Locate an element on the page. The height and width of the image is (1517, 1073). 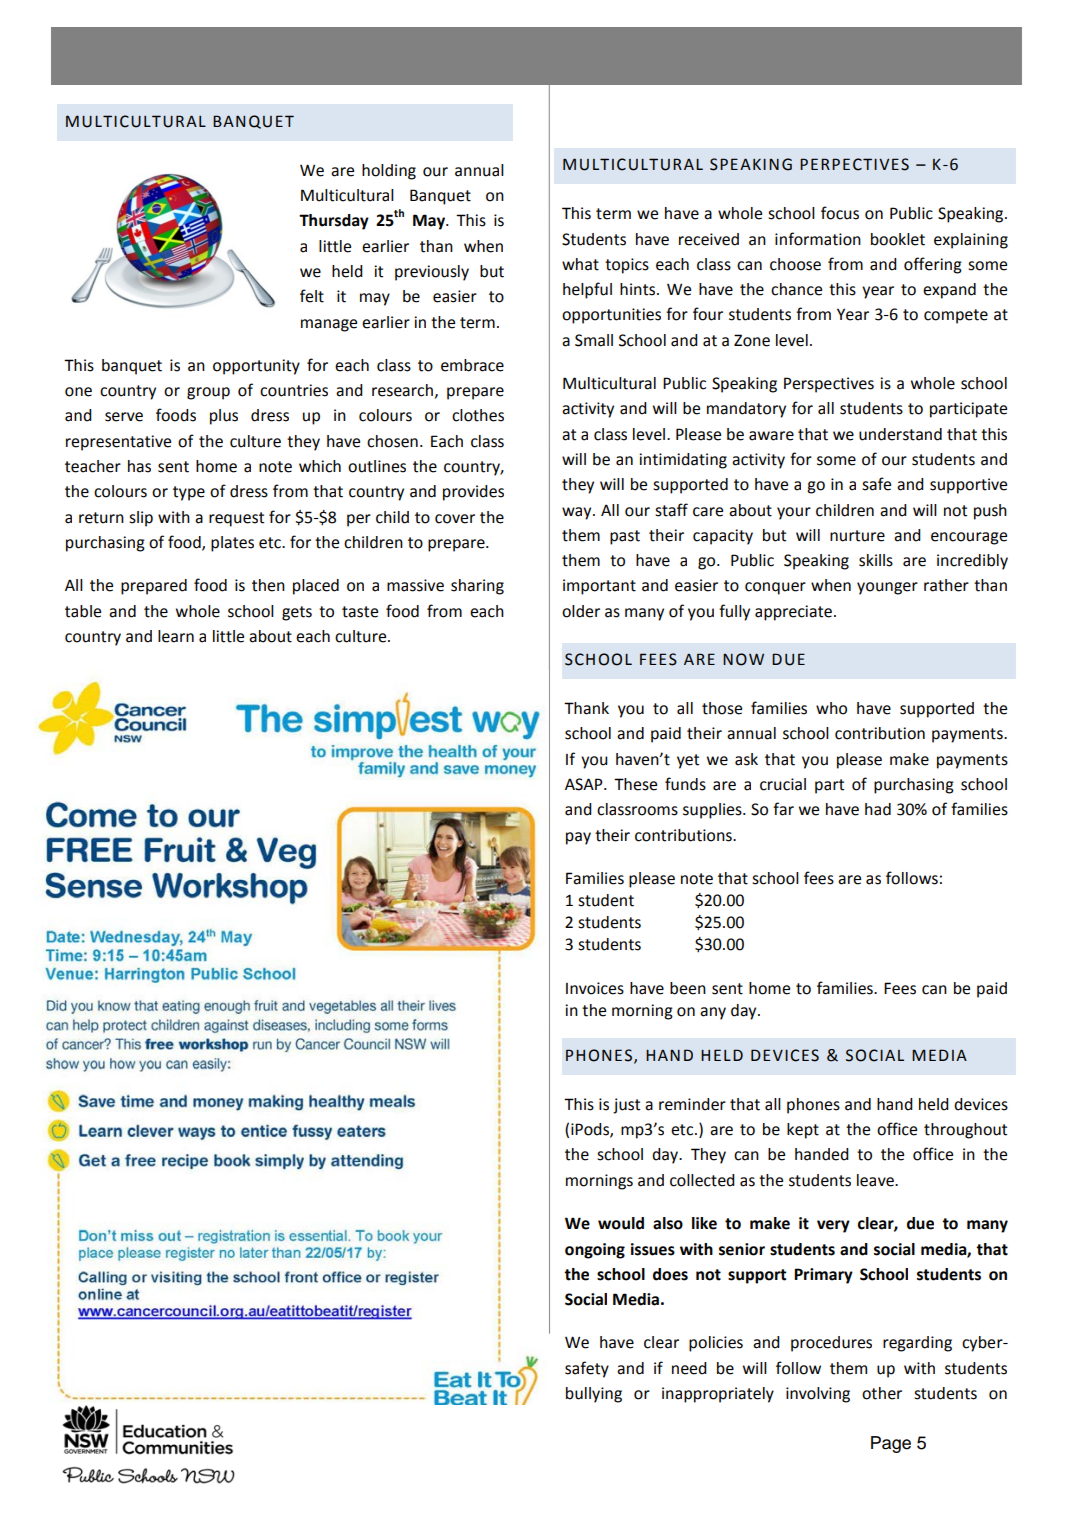
other is located at coordinates (882, 1393).
